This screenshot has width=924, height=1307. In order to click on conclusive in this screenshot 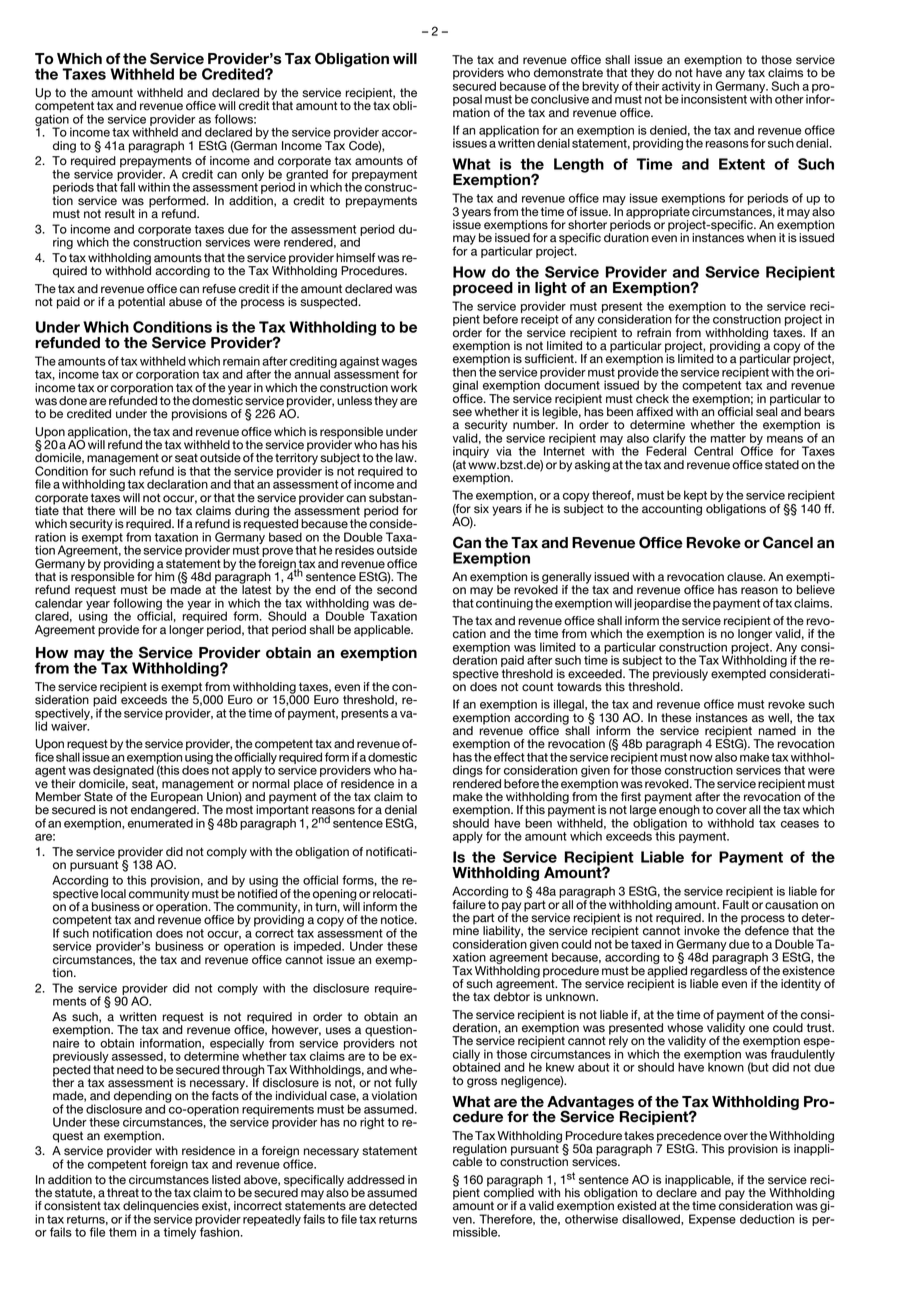, I will do `click(560, 99)`.
